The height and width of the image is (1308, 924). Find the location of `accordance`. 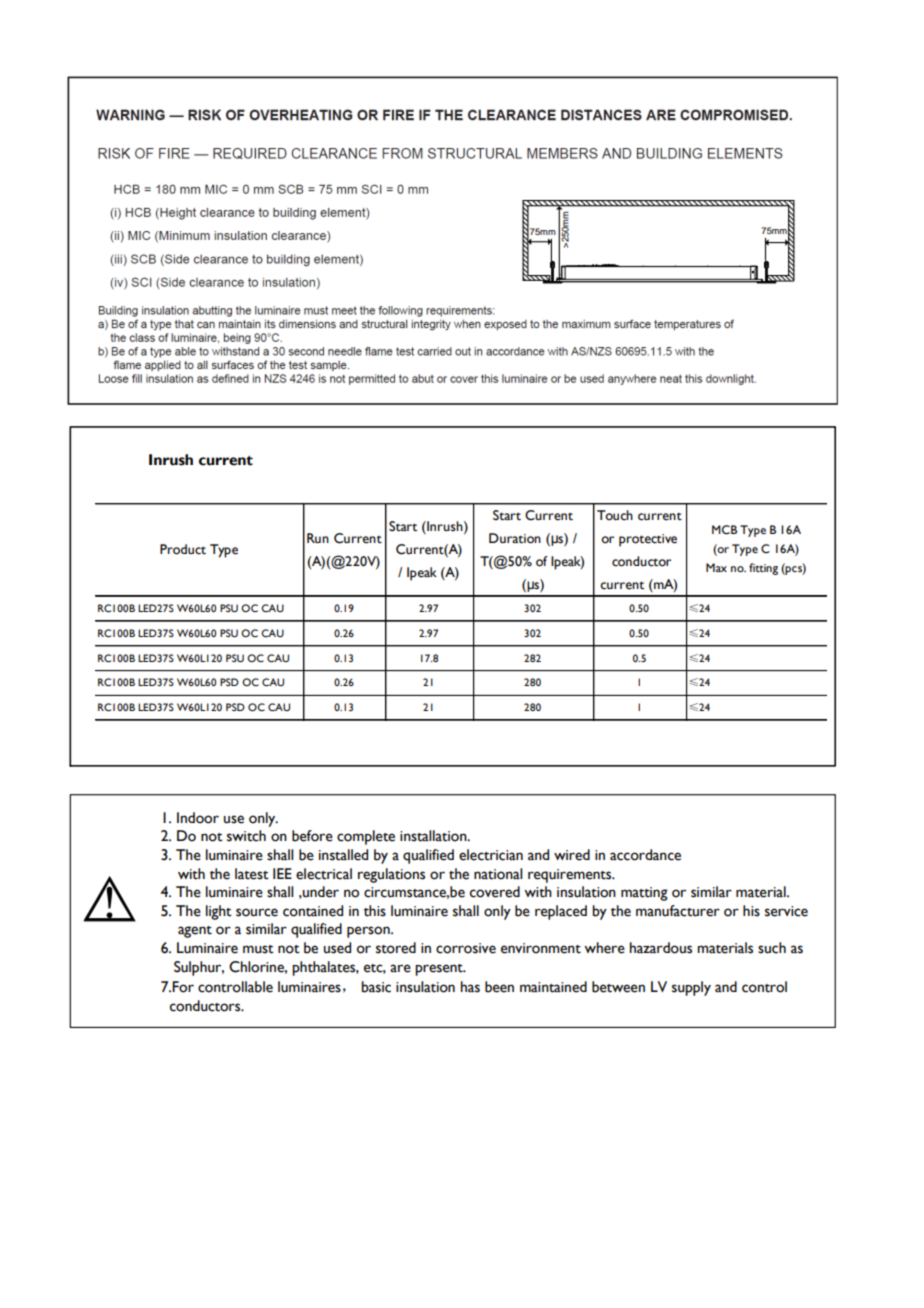

accordance is located at coordinates (645, 855).
